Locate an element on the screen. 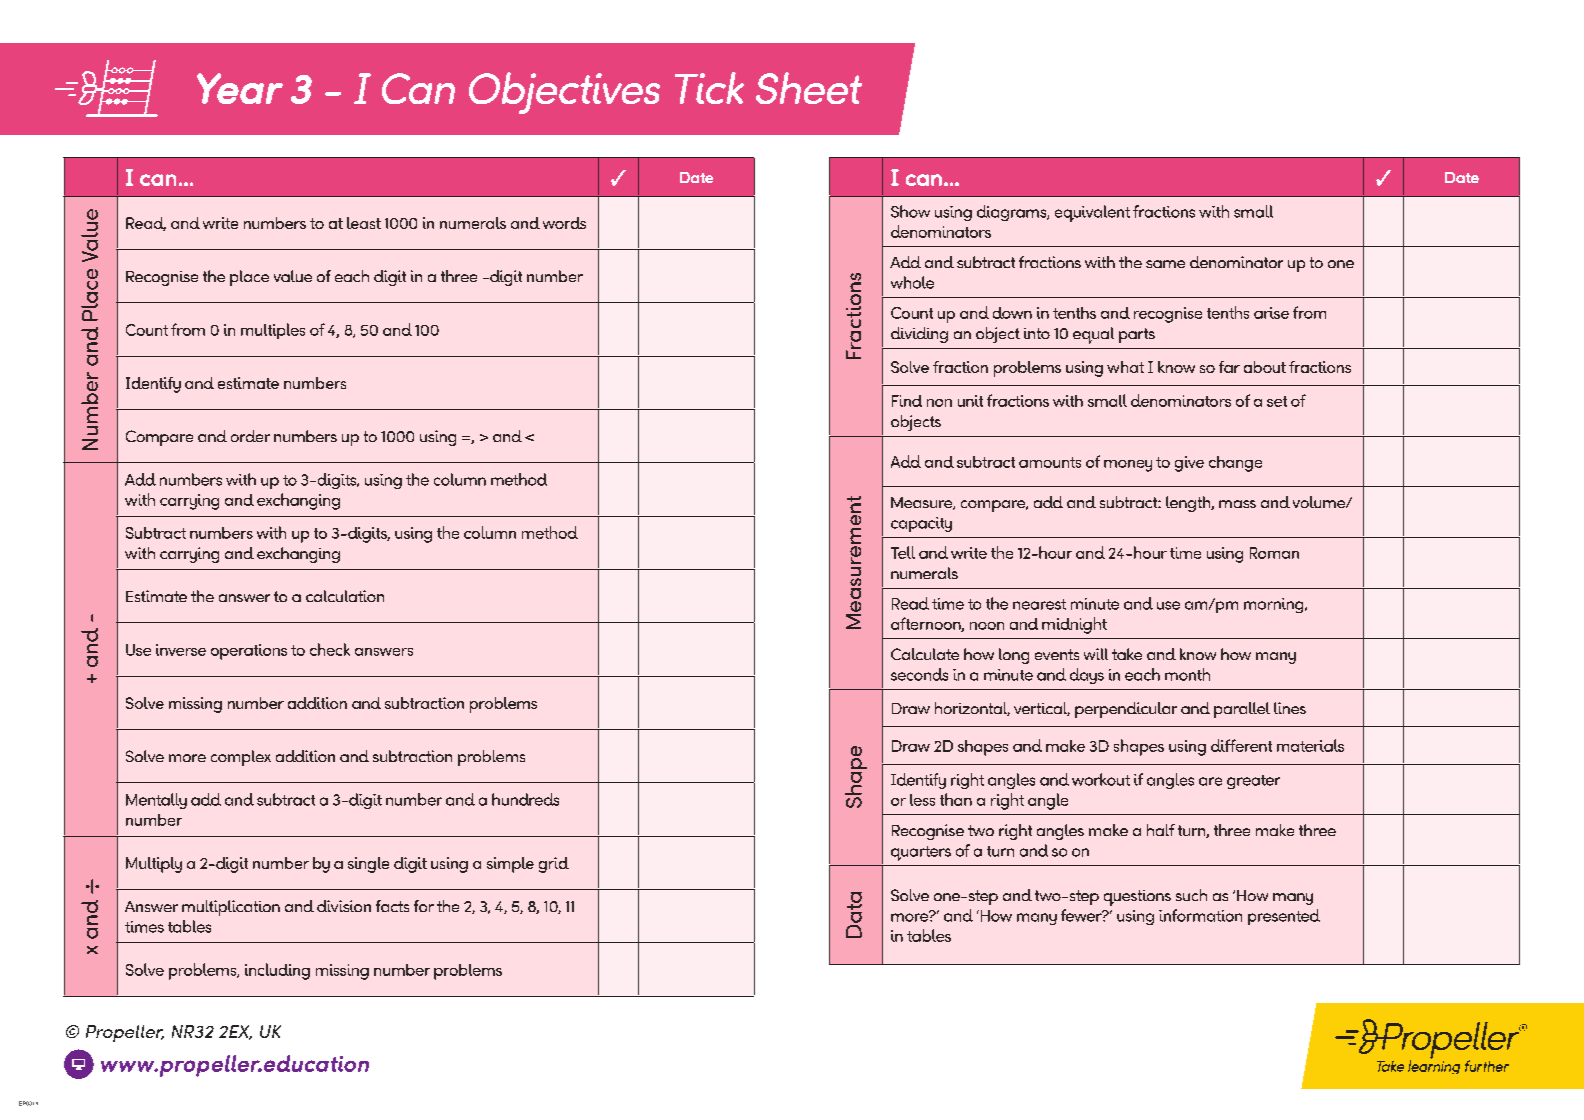 This screenshot has height=1120, width=1584. multiples is located at coordinates (273, 331).
